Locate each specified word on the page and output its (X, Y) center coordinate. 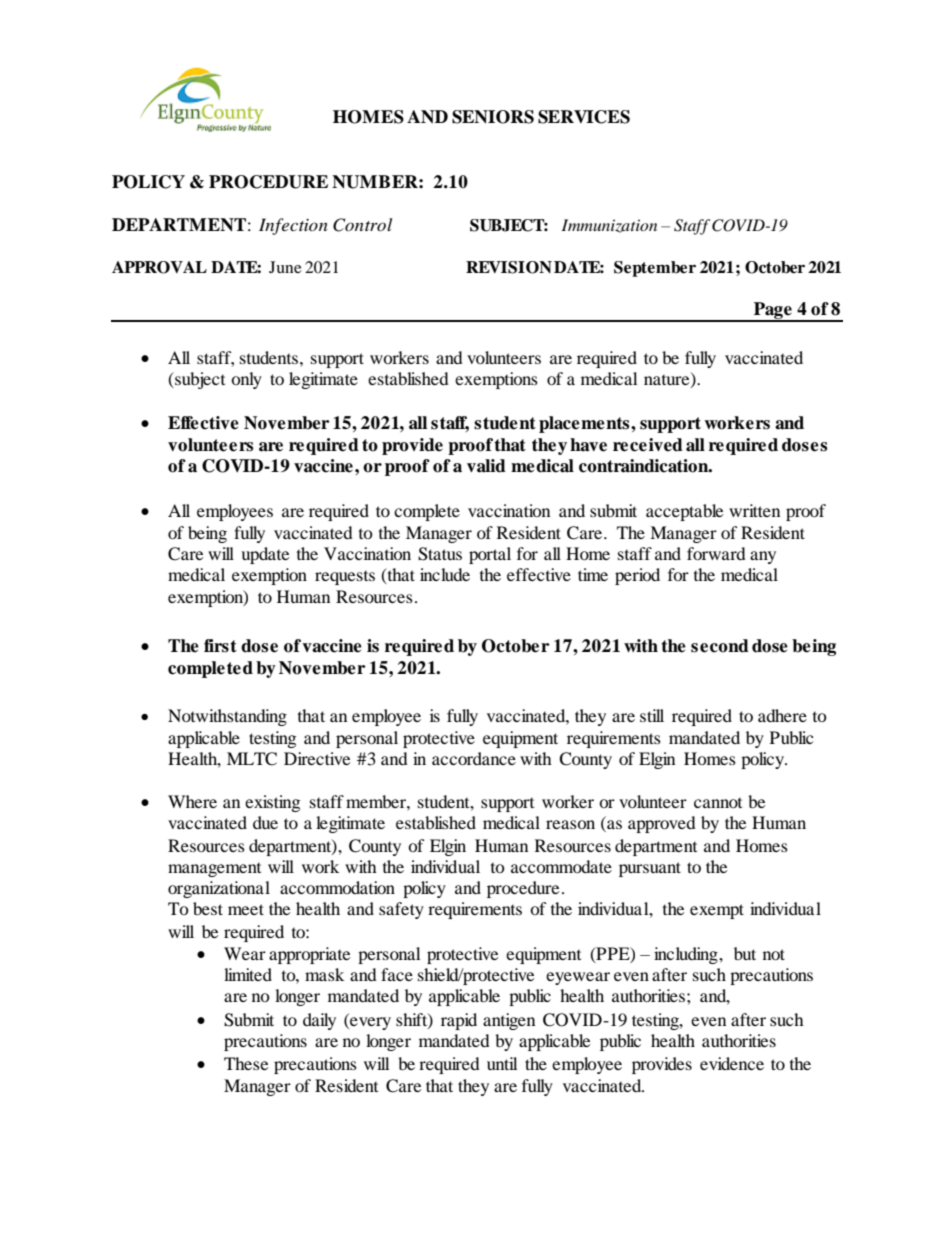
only (246, 380)
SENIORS (493, 117)
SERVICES (584, 117)
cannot (718, 802)
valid (486, 466)
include (445, 574)
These (246, 1063)
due (265, 822)
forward (716, 553)
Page (773, 312)
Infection (293, 226)
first (220, 646)
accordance (474, 758)
